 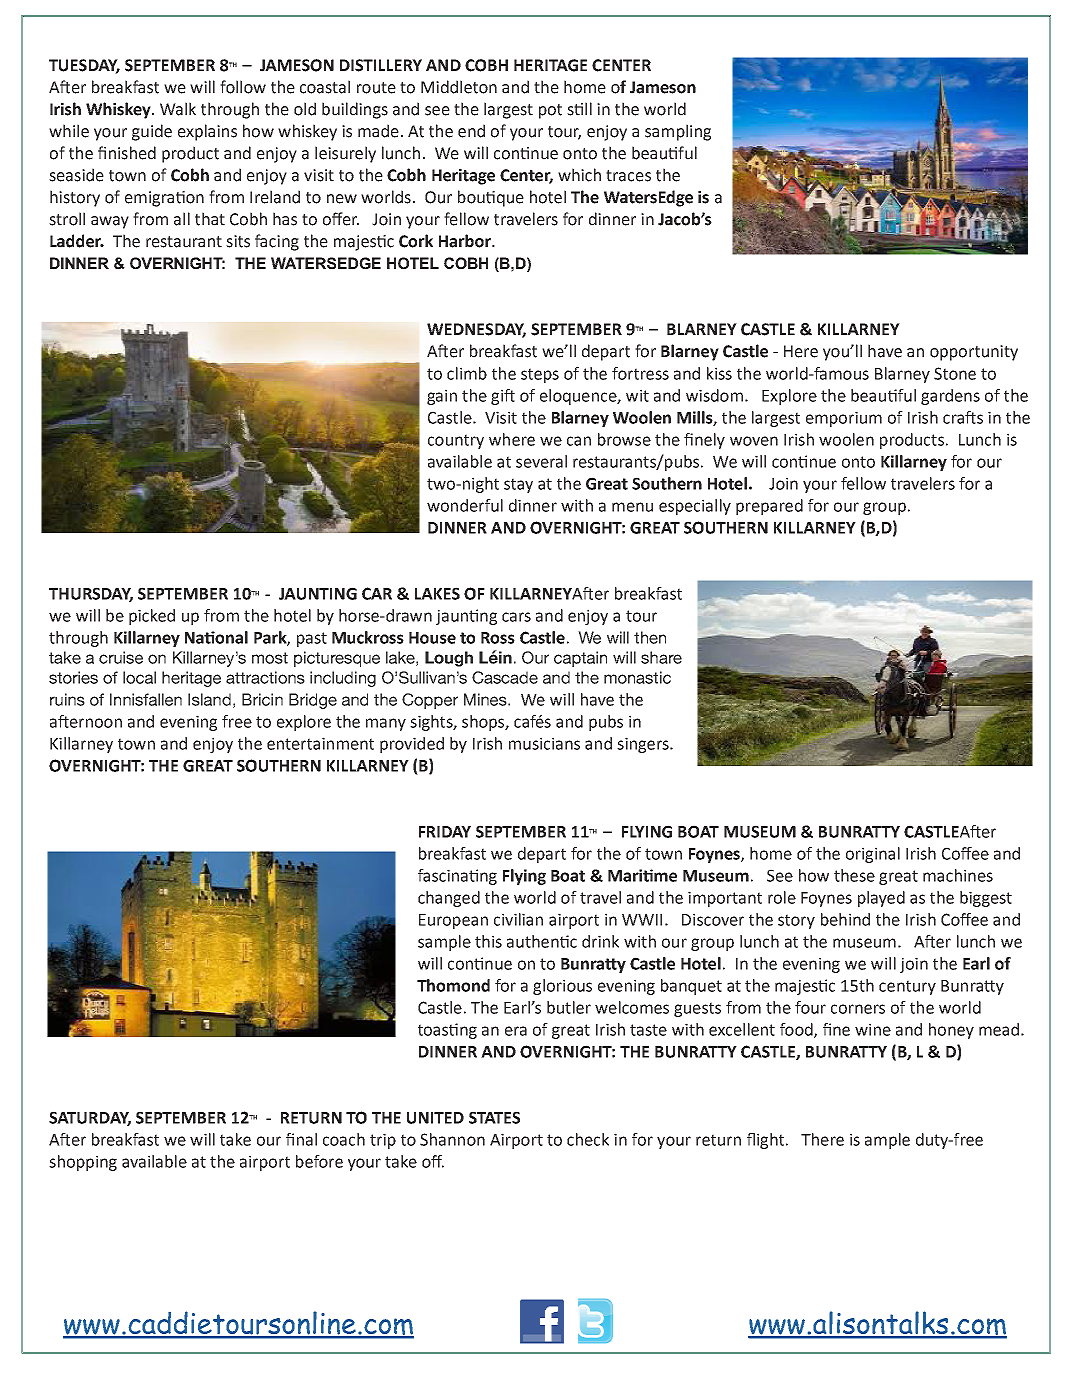 What do you see at coordinates (83, 1163) in the screenshot?
I see `shopping` at bounding box center [83, 1163].
